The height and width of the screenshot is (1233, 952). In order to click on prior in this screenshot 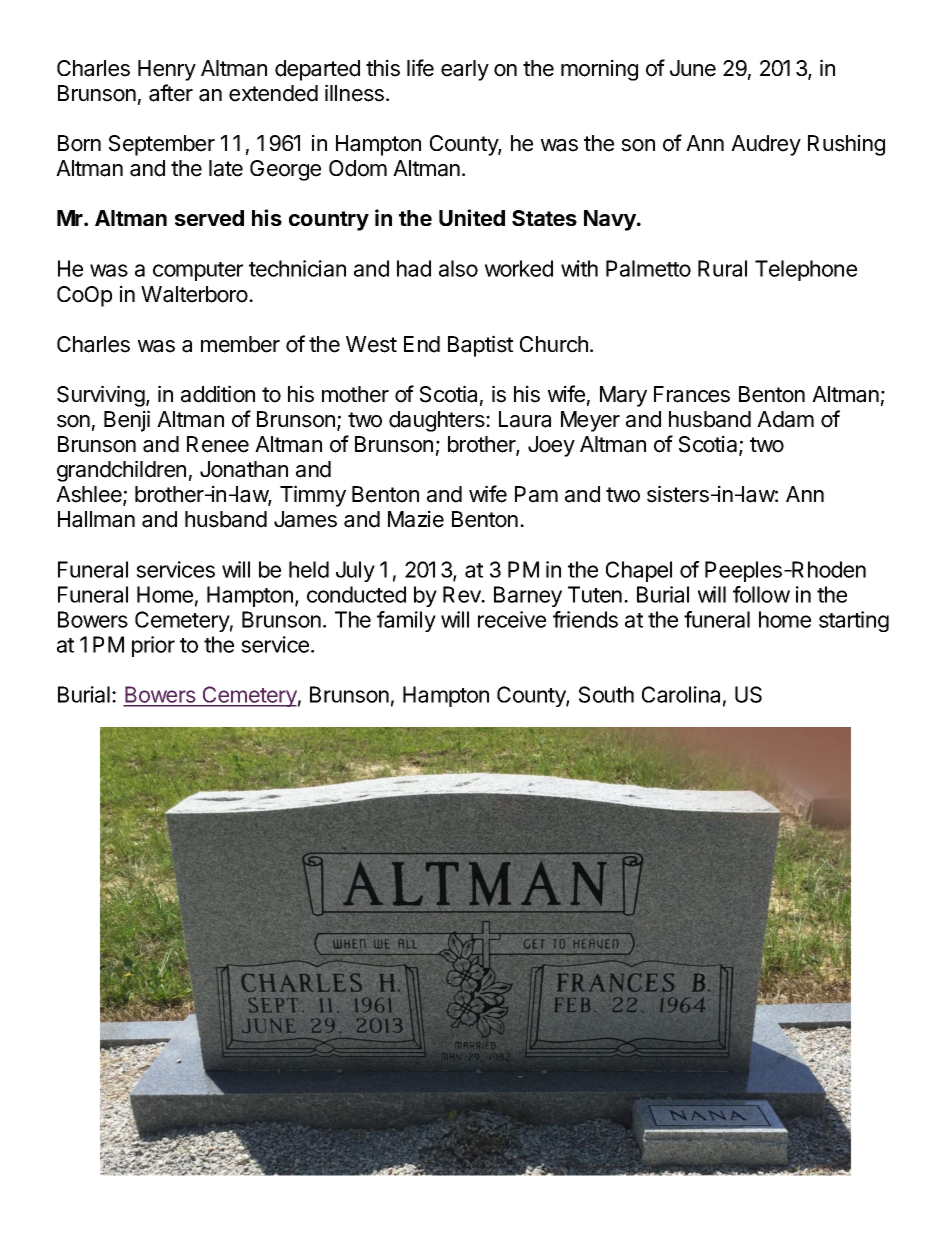, I will do `click(153, 646)`.
